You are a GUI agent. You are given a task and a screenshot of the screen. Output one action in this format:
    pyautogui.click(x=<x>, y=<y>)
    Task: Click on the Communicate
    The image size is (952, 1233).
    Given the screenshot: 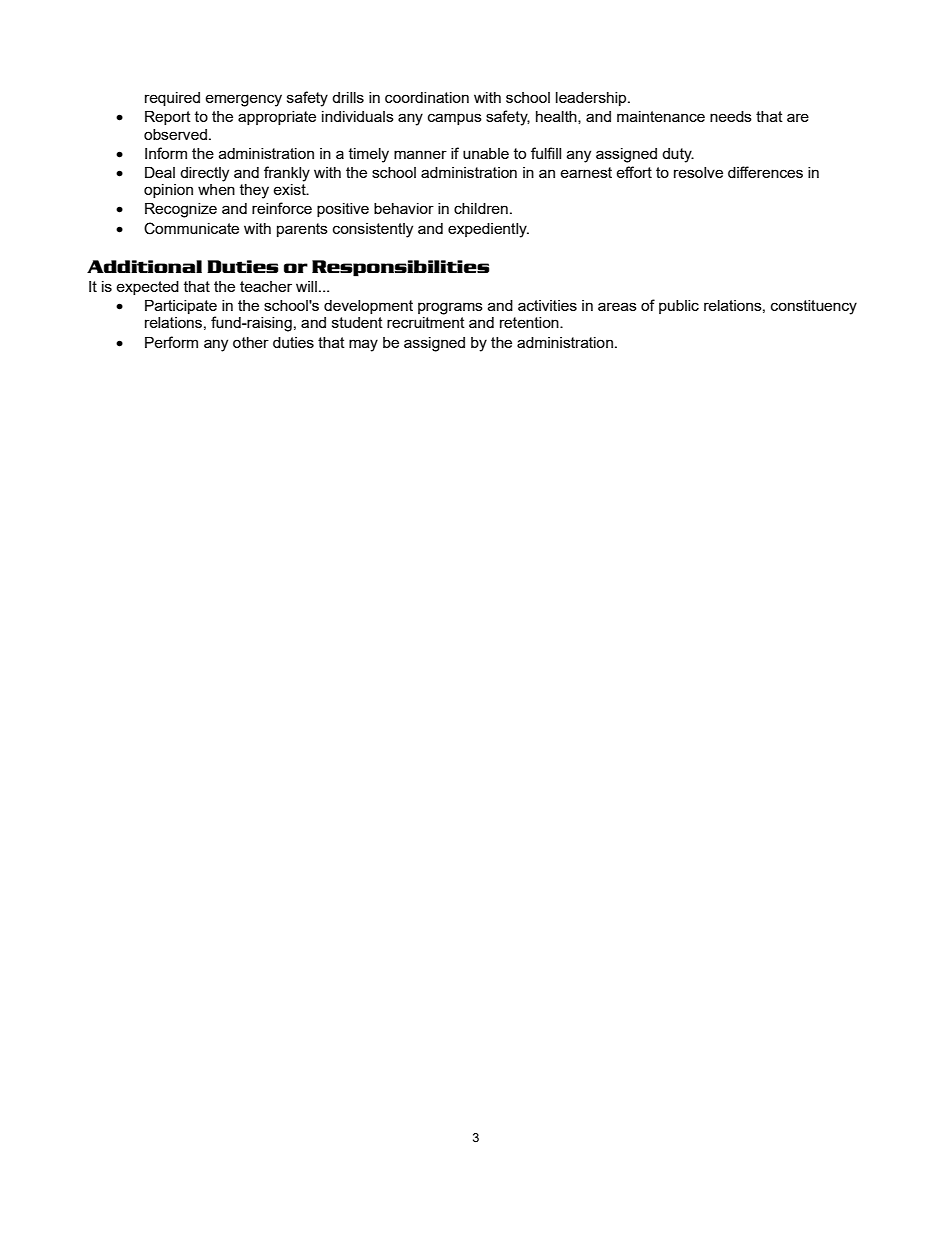 What is the action you would take?
    pyautogui.click(x=191, y=228)
